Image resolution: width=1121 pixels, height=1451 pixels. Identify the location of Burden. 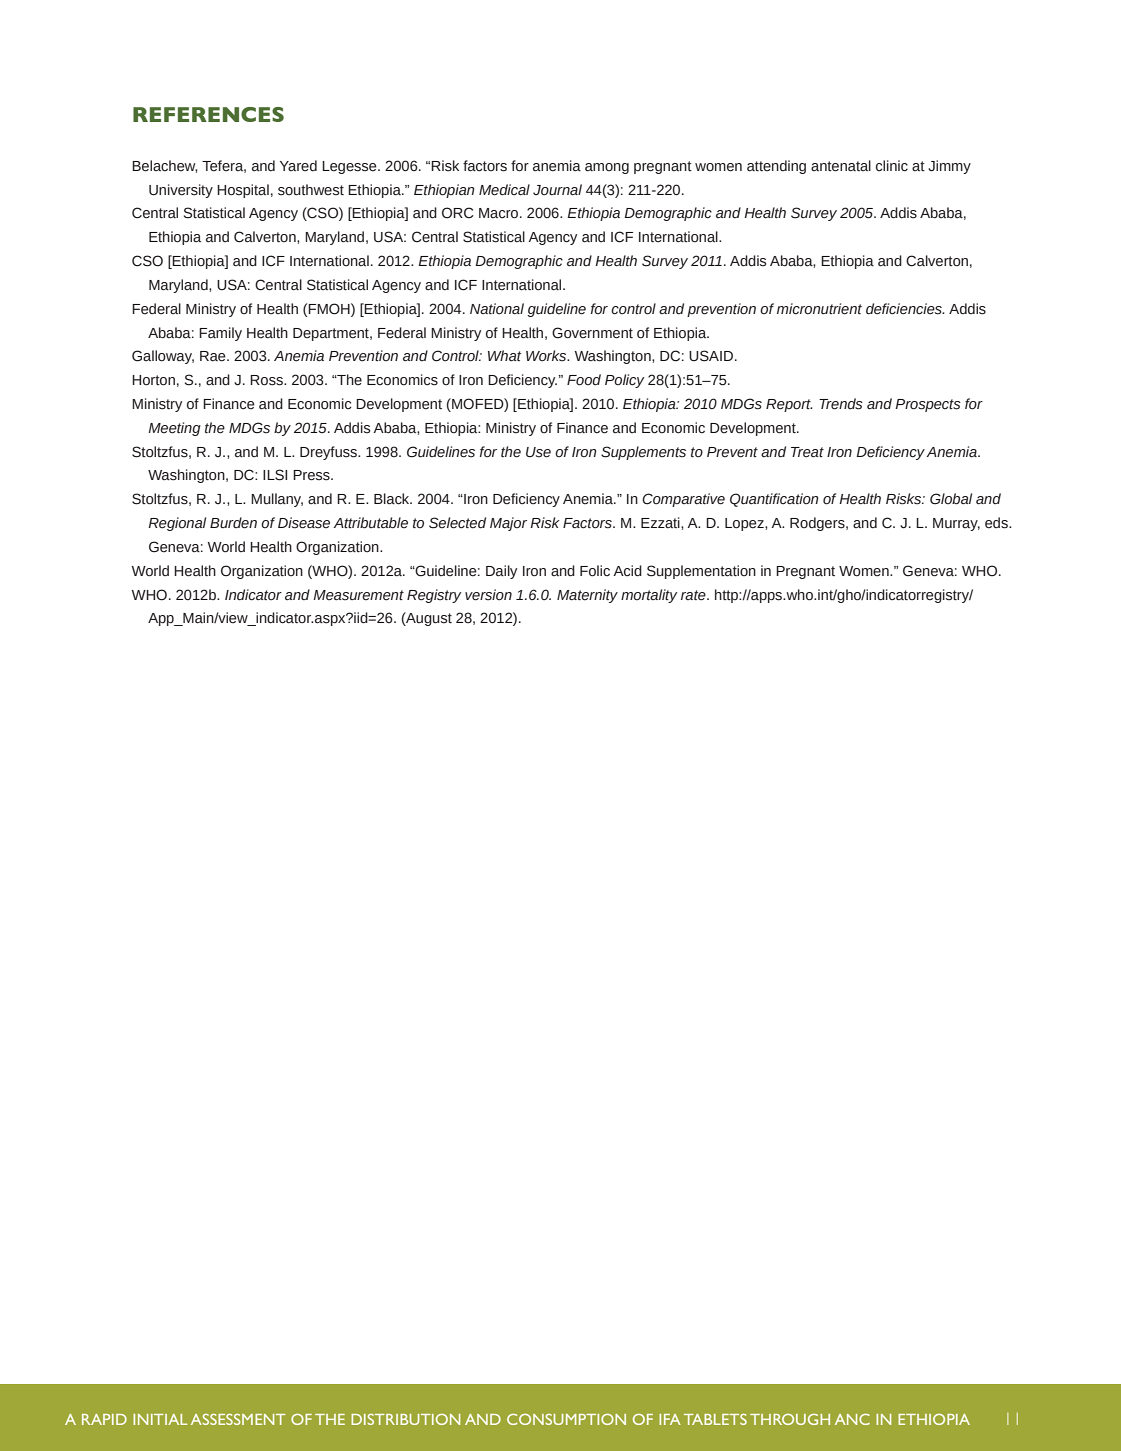
(233, 523).
